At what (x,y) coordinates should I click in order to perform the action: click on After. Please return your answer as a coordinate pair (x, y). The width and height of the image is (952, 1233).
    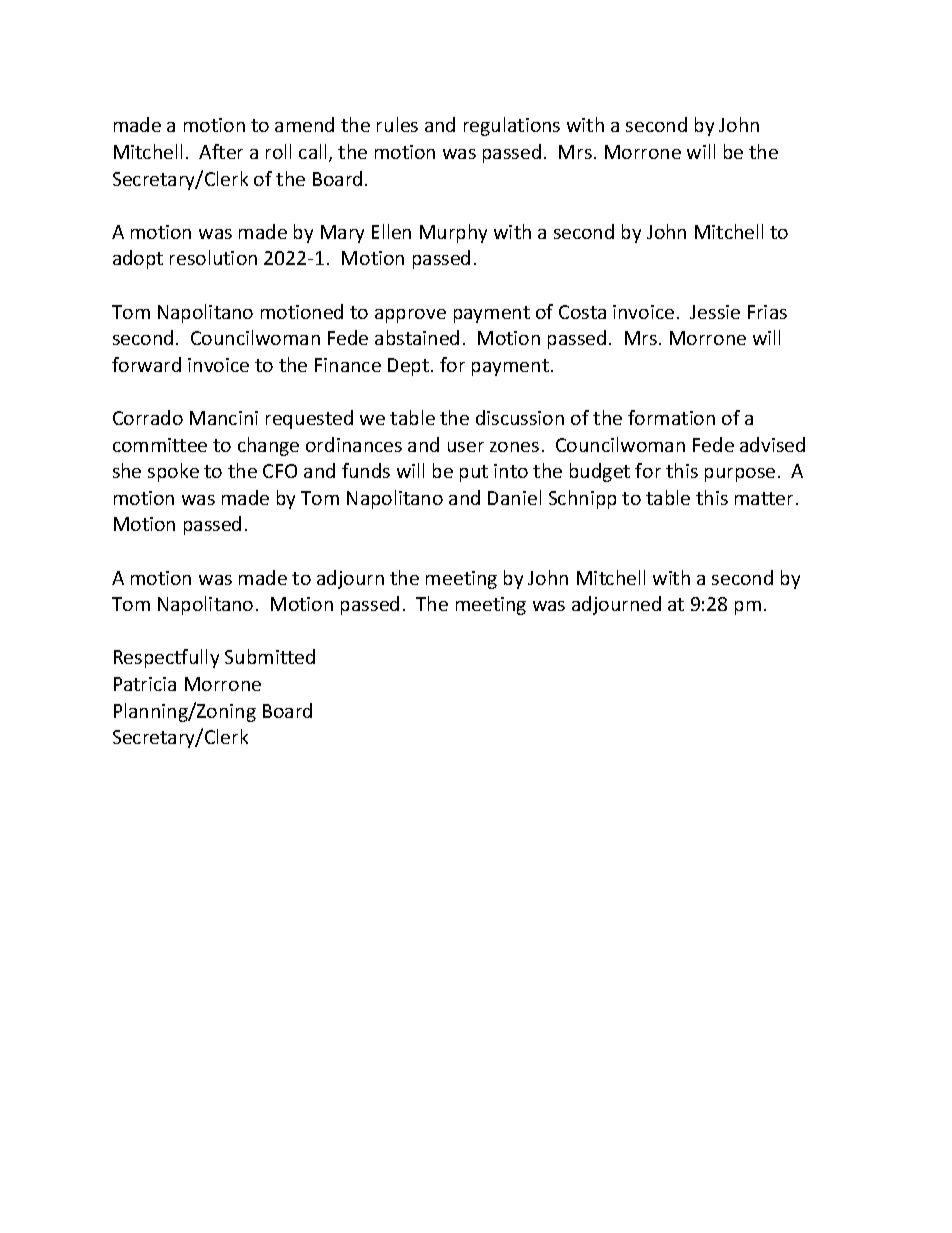
    Looking at the image, I should click on (221, 151).
